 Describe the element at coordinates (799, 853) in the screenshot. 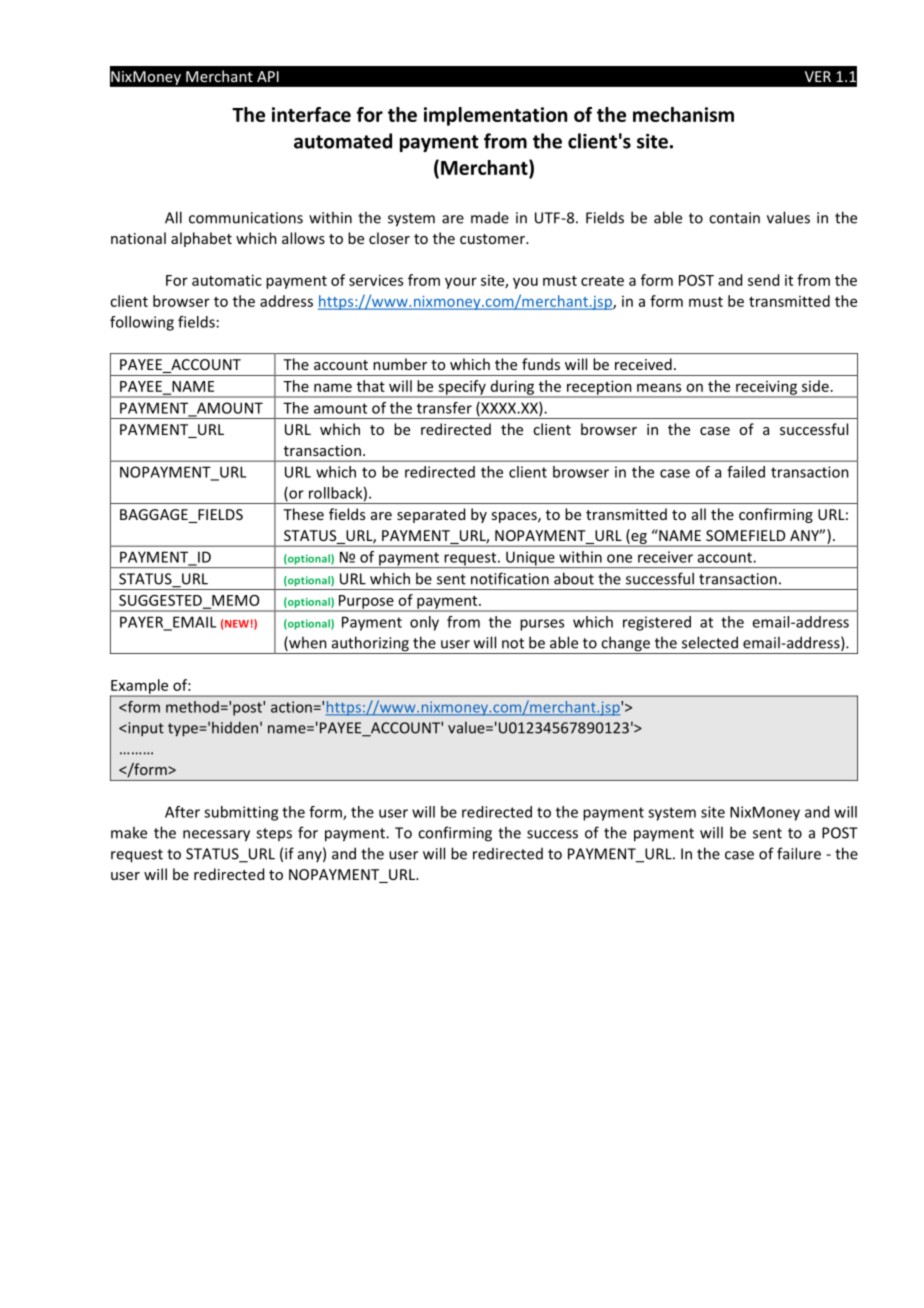

I see `failure` at that location.
